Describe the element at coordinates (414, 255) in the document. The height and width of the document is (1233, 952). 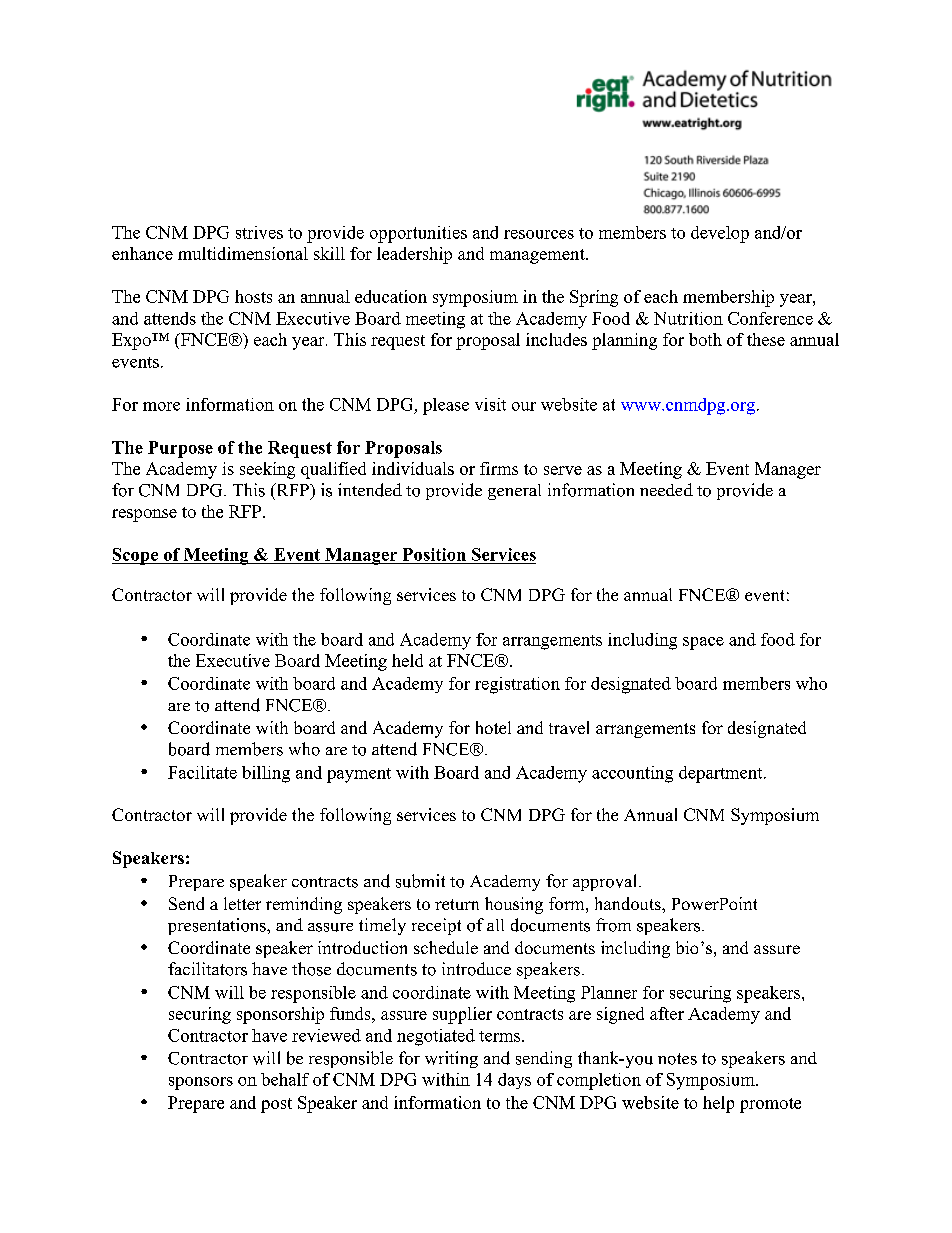
I see `leadership` at that location.
